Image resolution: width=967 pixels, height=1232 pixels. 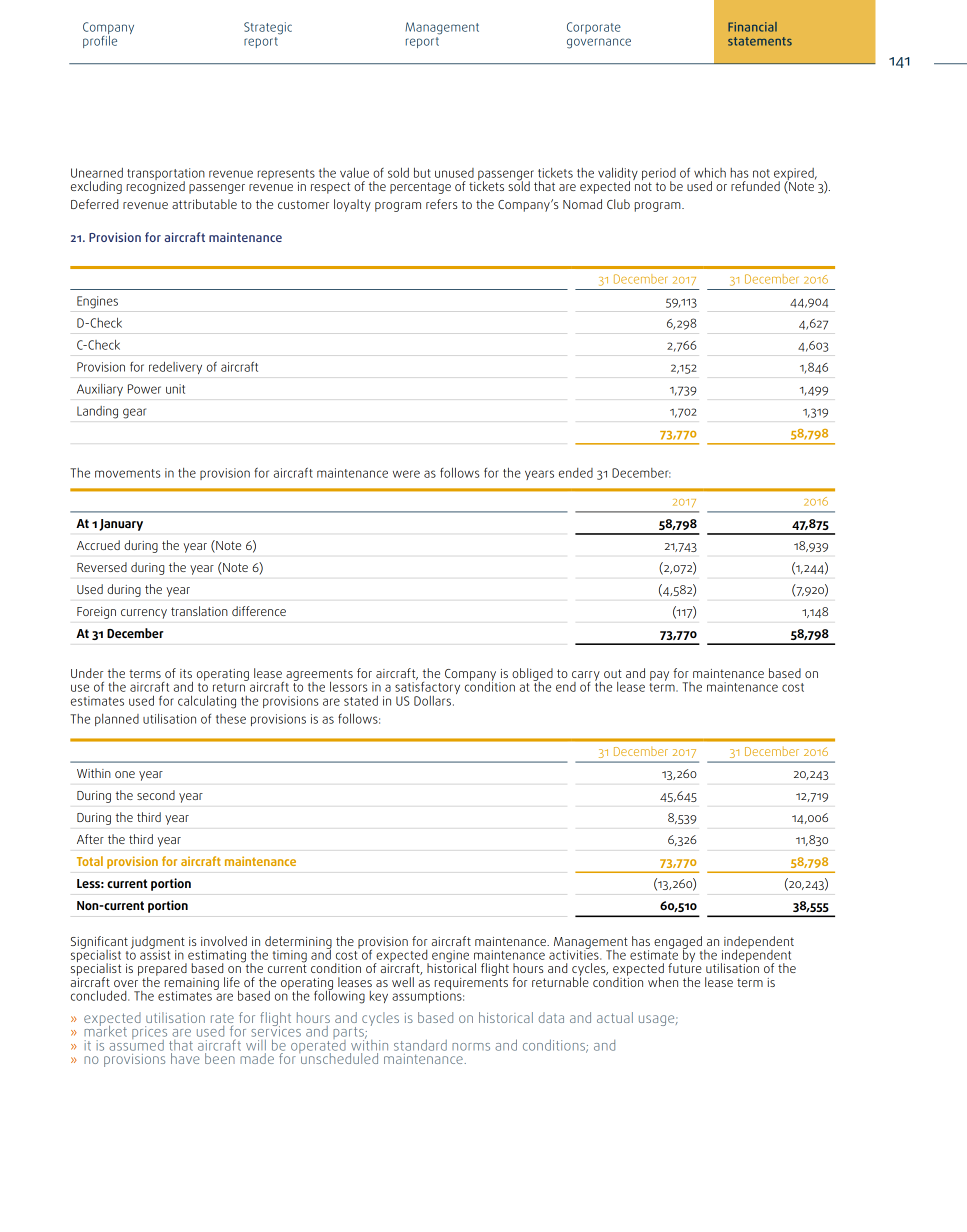 What do you see at coordinates (760, 41) in the image?
I see `statements` at bounding box center [760, 41].
